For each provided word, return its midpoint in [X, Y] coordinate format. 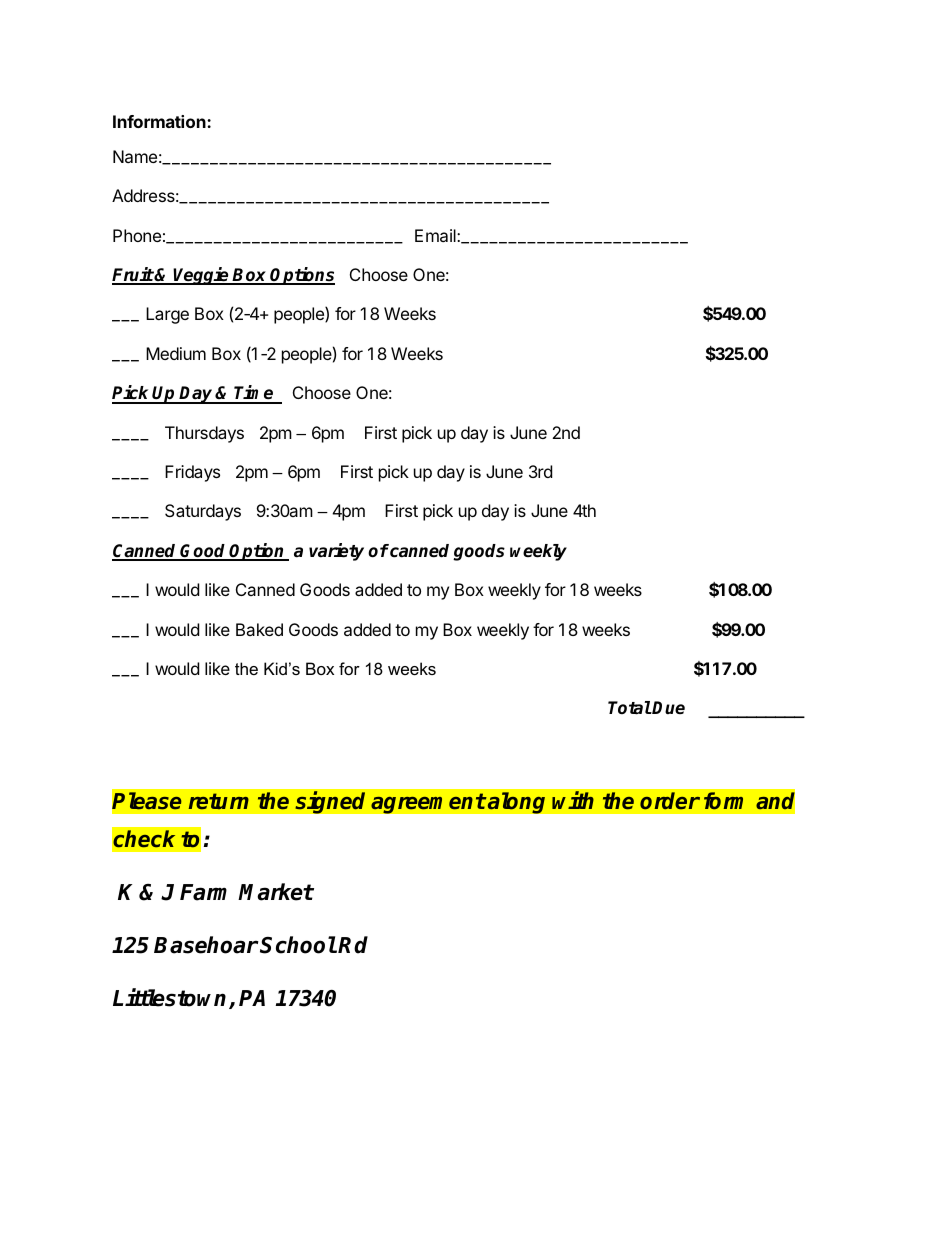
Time [254, 394]
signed [330, 802]
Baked [259, 629]
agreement [428, 803]
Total [629, 708]
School [298, 945]
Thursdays [204, 434]
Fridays [192, 473]
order [670, 801]
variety [336, 552]
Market [276, 892]
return [219, 801]
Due [668, 707]
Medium [176, 353]
